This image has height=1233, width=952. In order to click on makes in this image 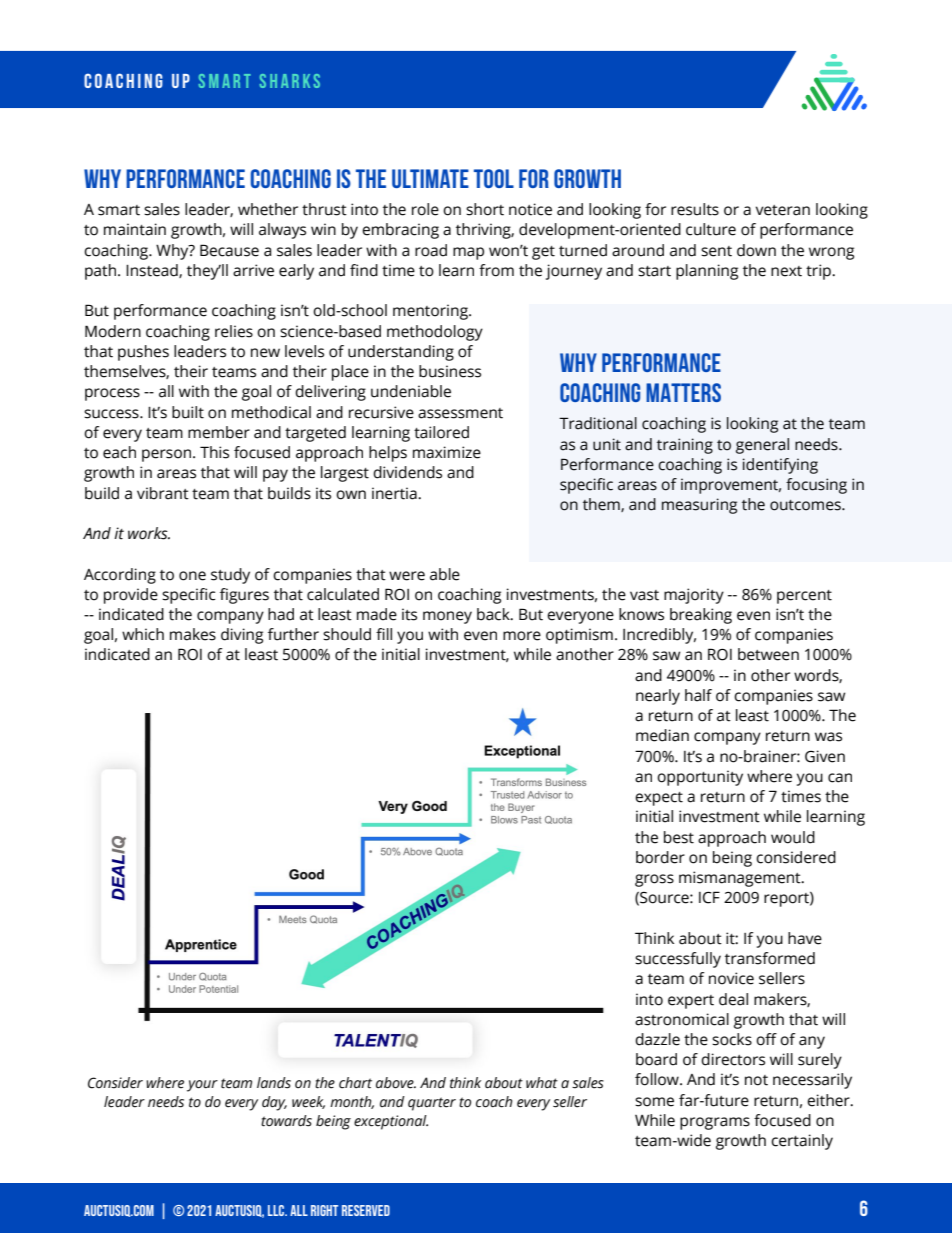, I will do `click(193, 634)`.
